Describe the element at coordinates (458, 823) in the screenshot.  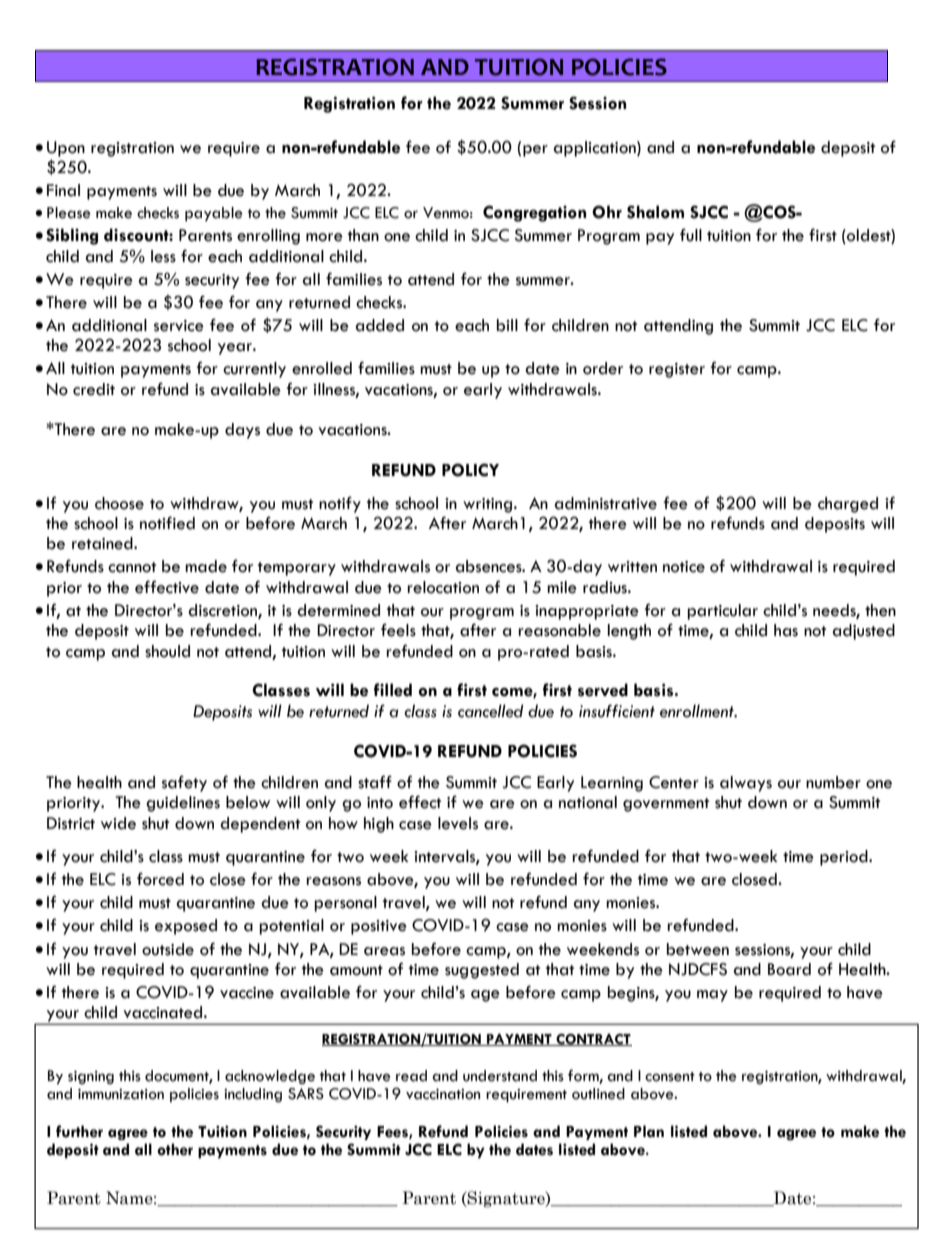
I see `levels` at that location.
